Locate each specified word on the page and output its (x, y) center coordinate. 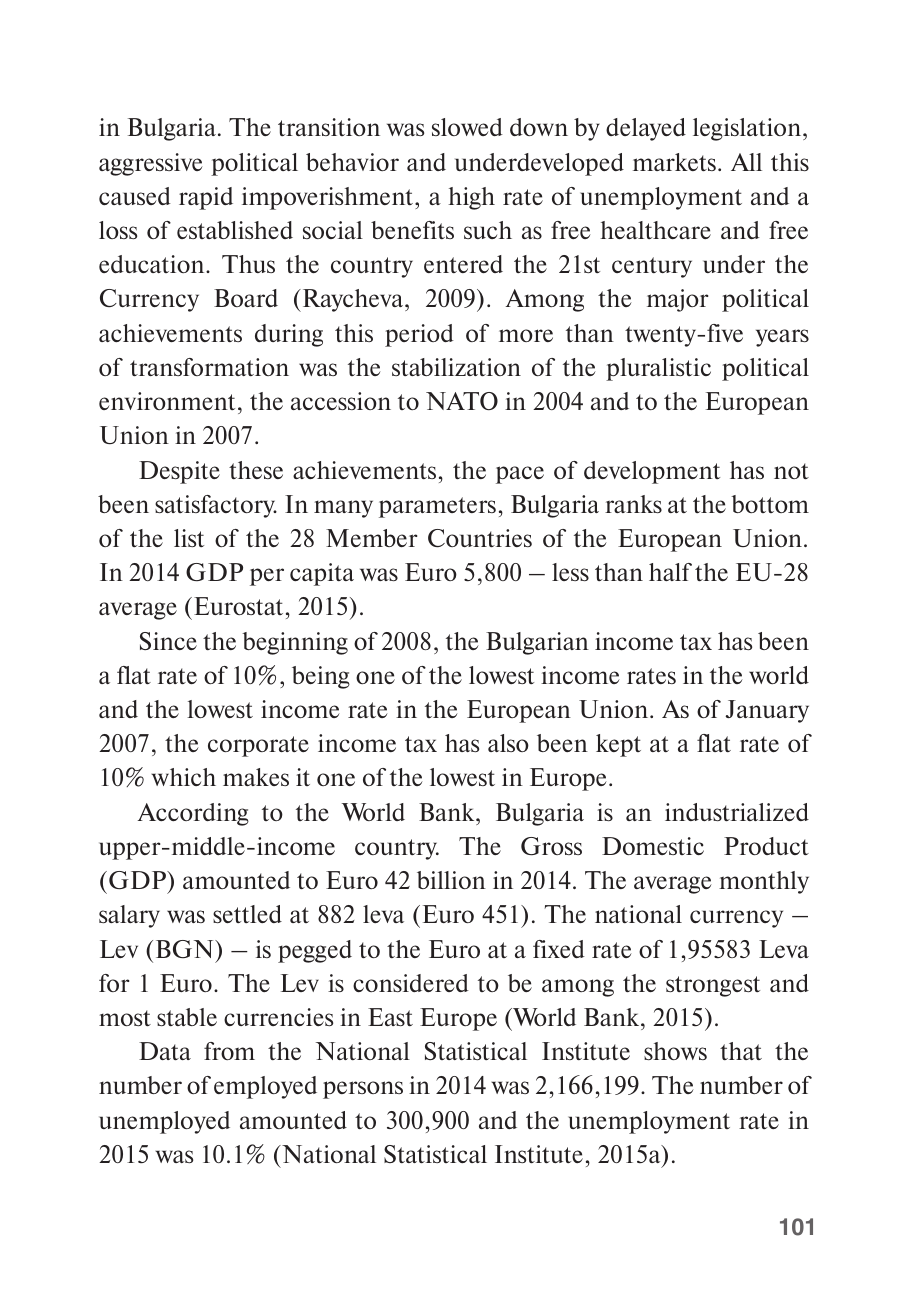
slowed (467, 127)
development (652, 472)
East (390, 1017)
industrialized (737, 812)
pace (520, 475)
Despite (179, 472)
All (746, 162)
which (183, 777)
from (229, 1051)
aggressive (151, 164)
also (508, 743)
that (741, 1051)
